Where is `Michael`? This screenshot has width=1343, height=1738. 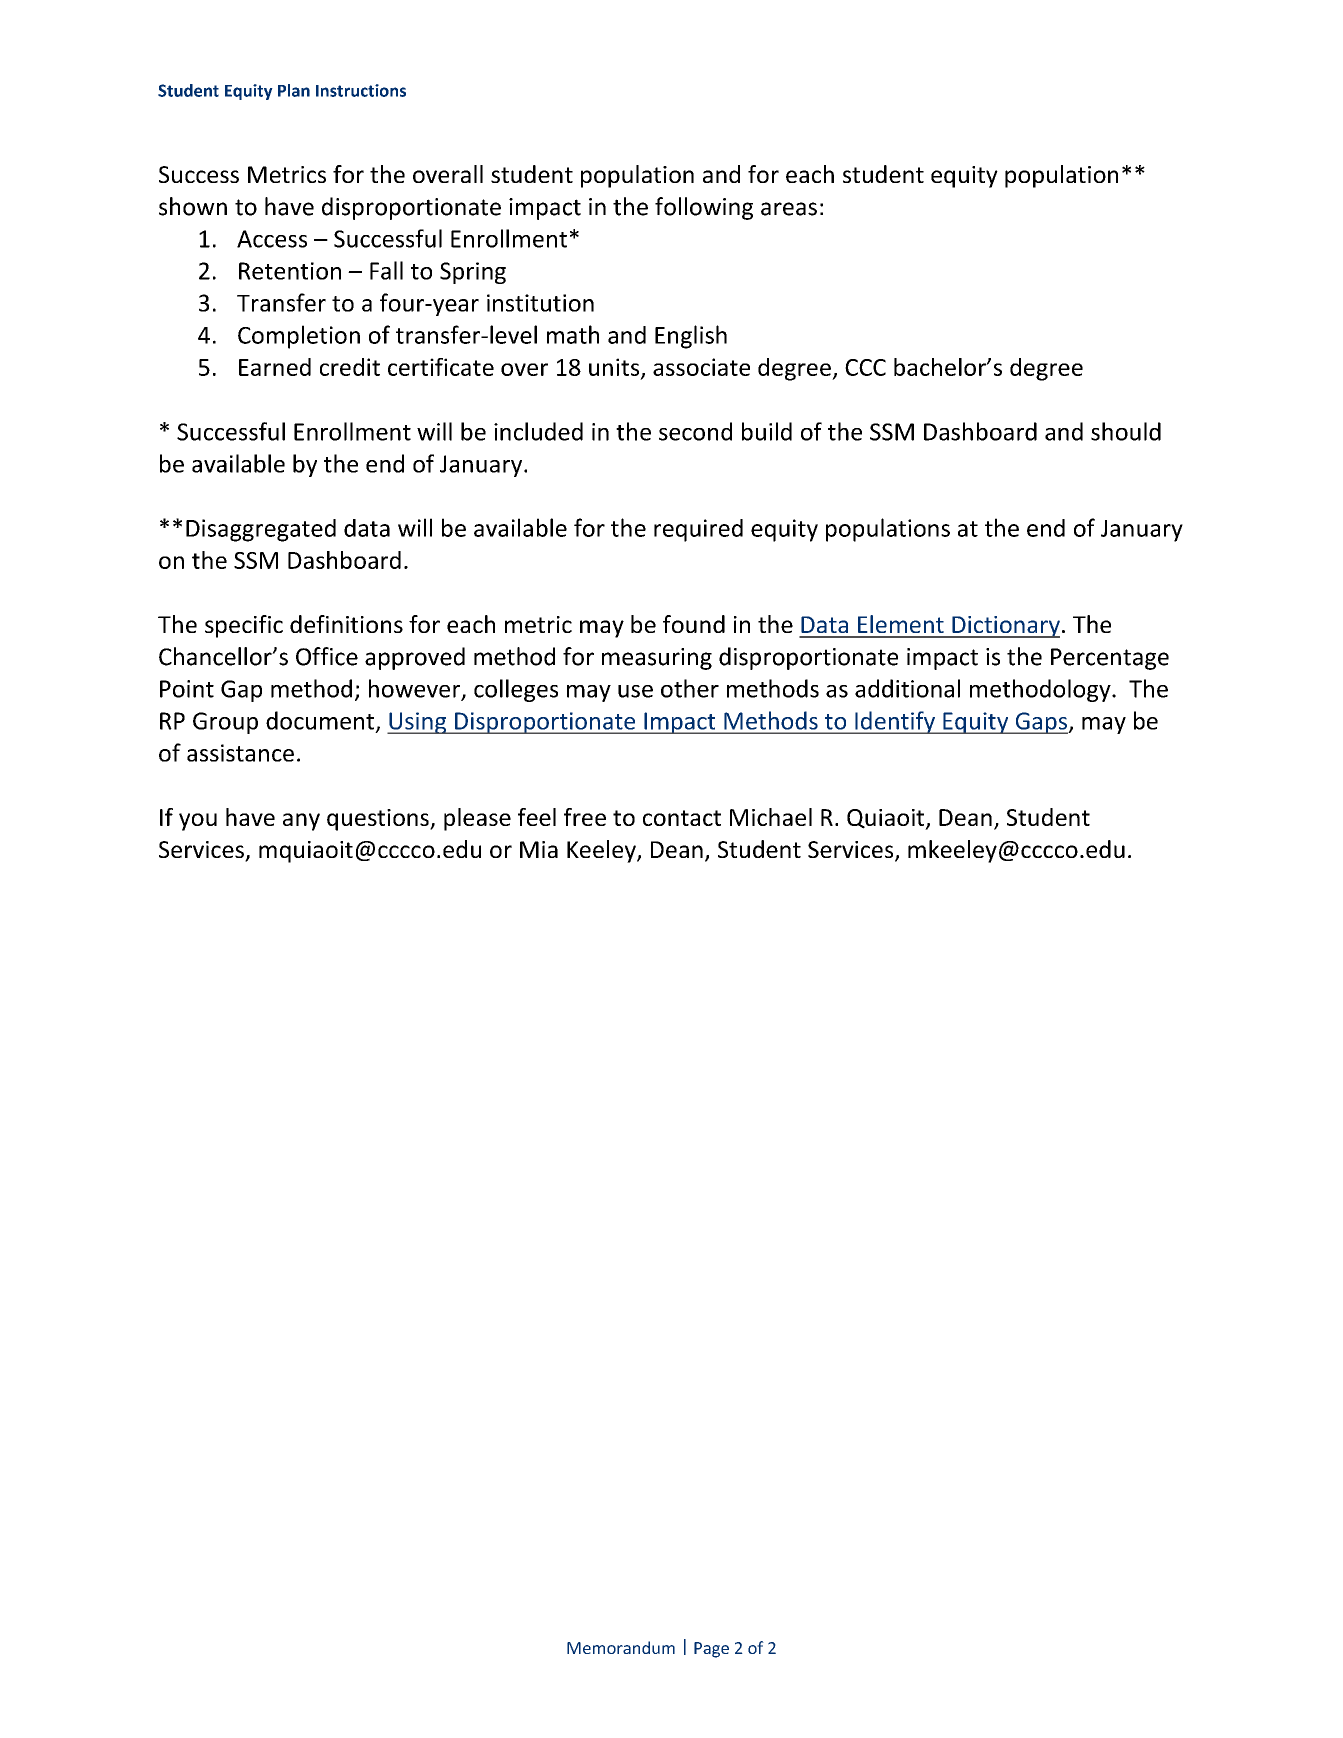
Michael is located at coordinates (771, 817).
